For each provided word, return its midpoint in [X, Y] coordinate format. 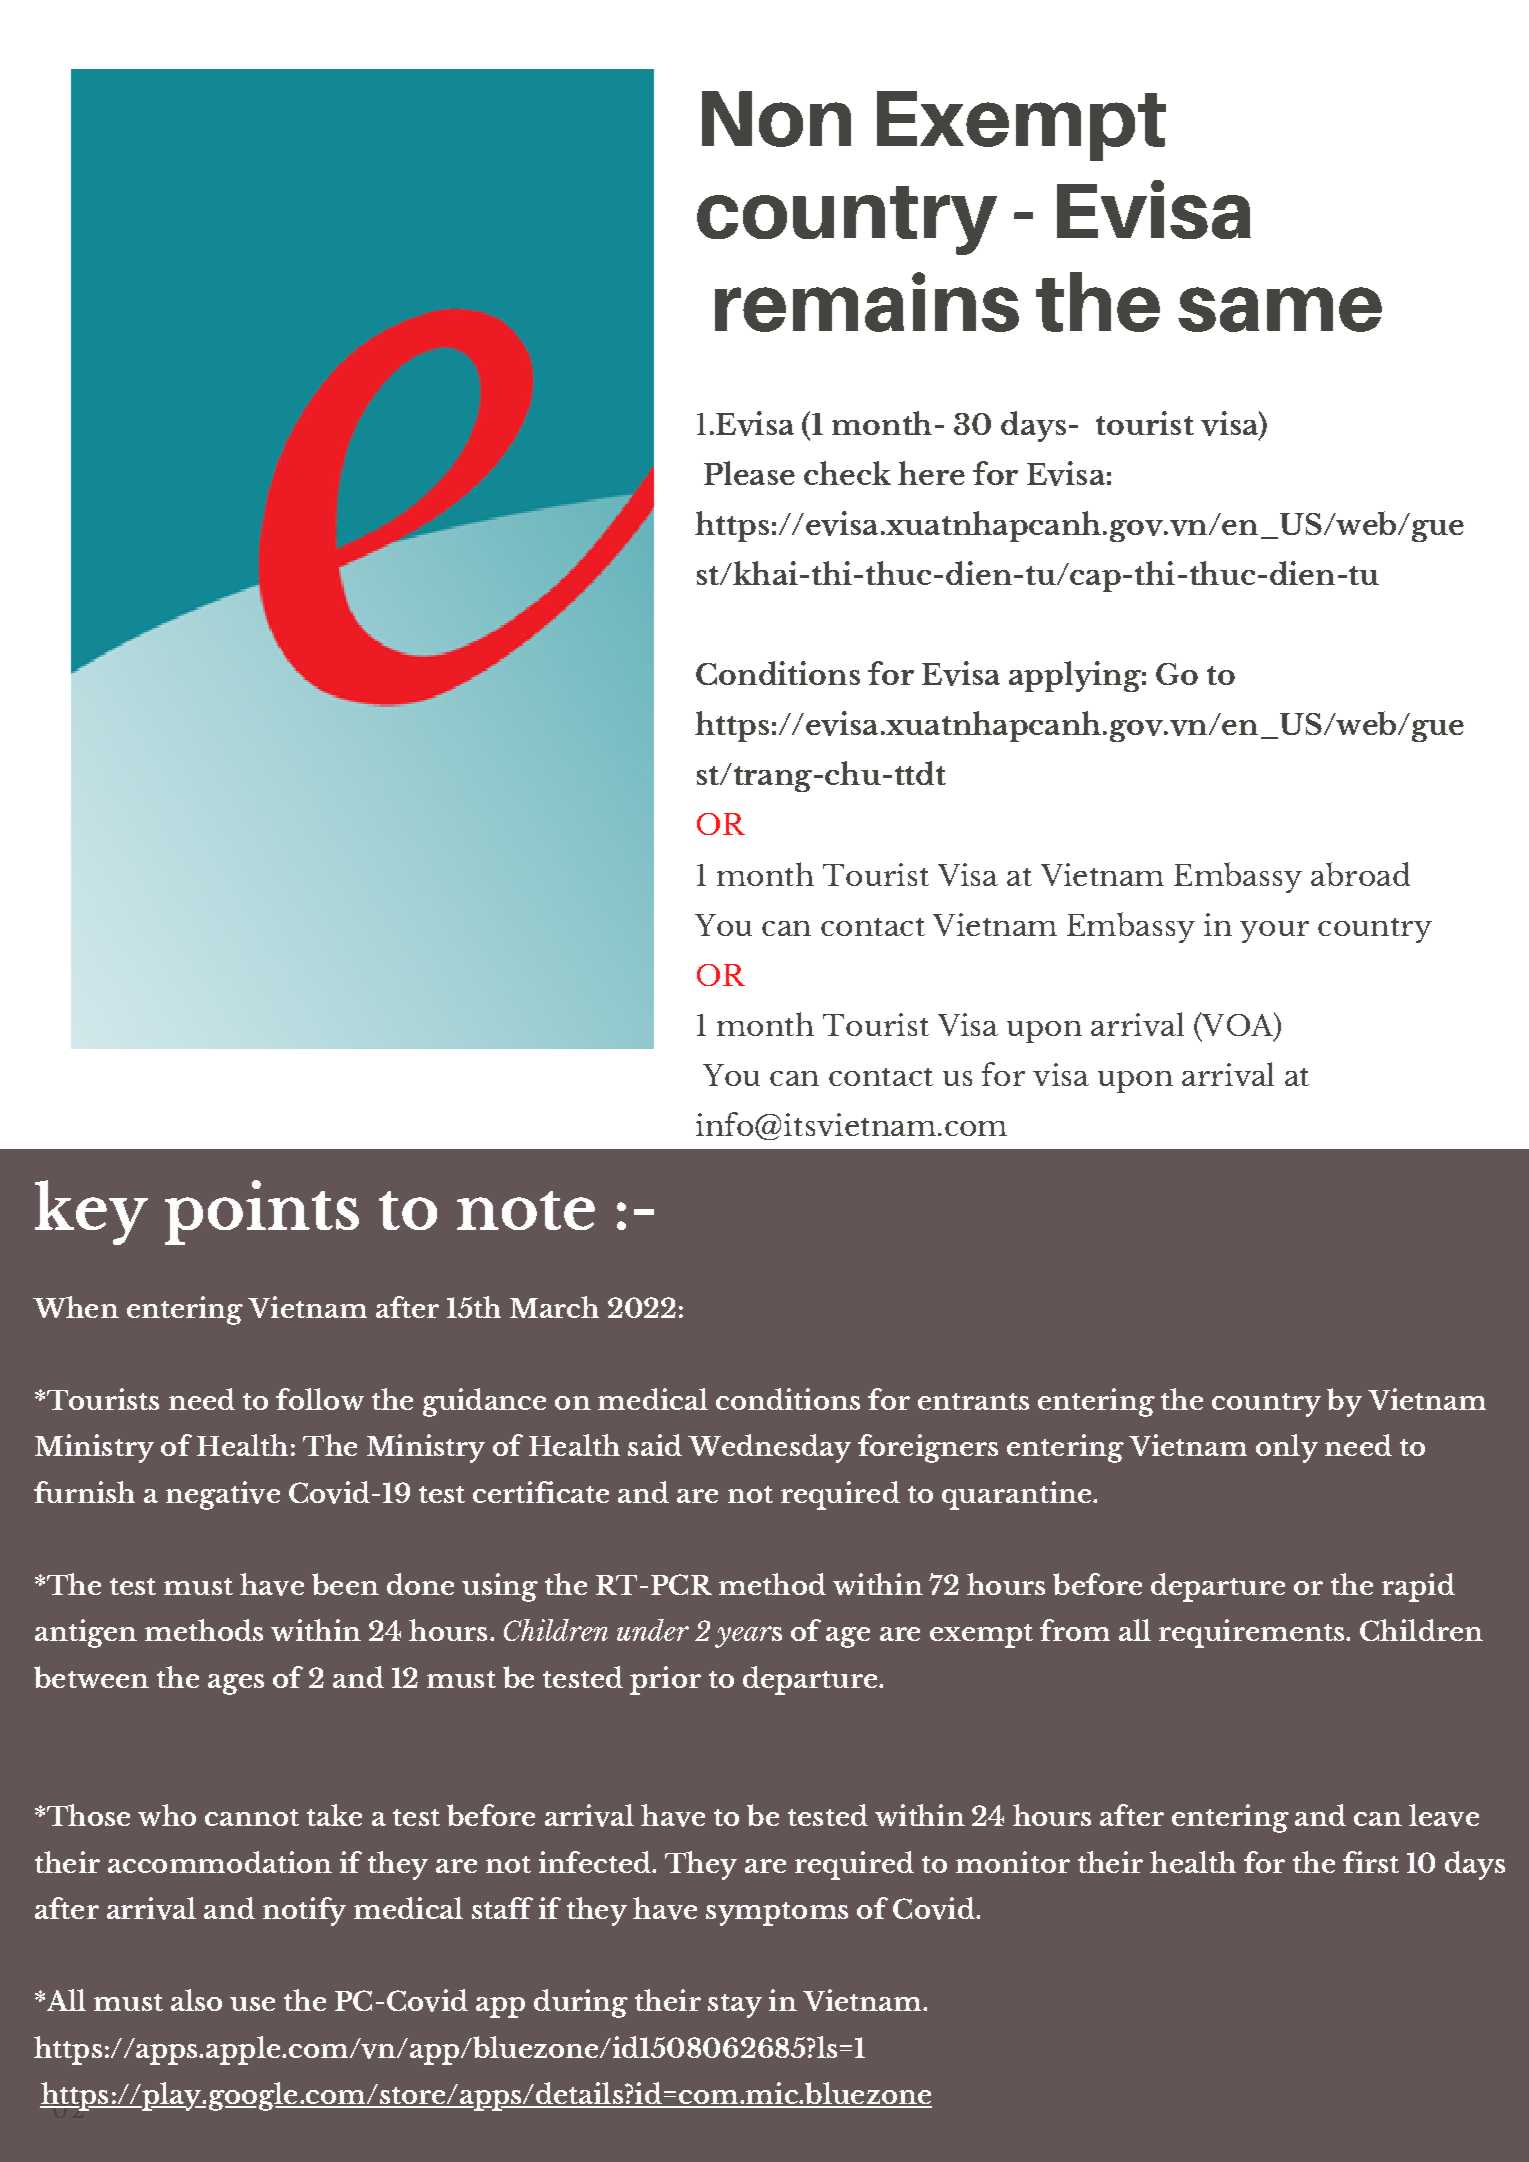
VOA [1238, 1025]
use [252, 2004]
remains [867, 302]
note [526, 1210]
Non [776, 119]
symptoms [777, 1914]
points [262, 1212]
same [1280, 309]
